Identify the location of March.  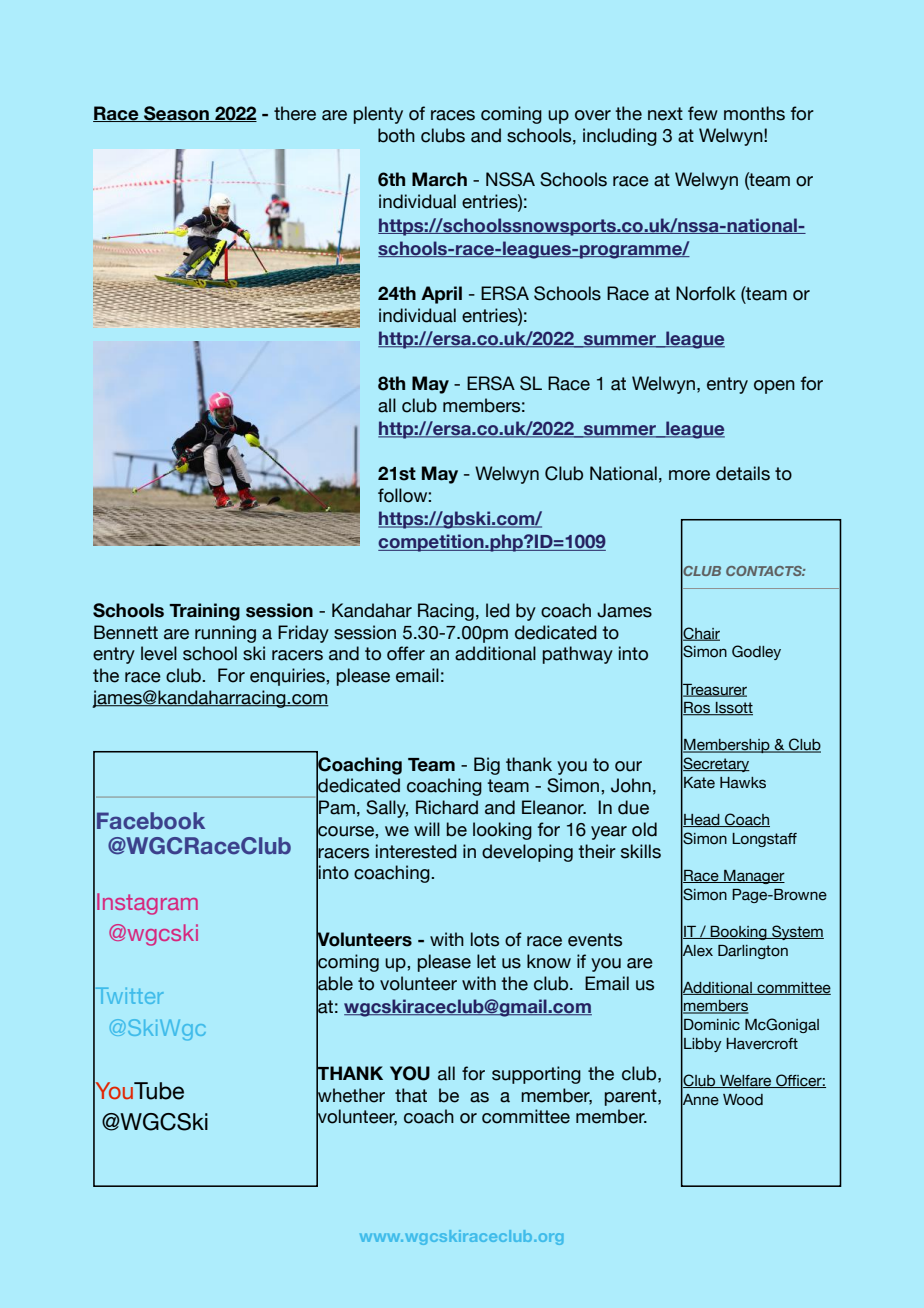
(439, 179).
